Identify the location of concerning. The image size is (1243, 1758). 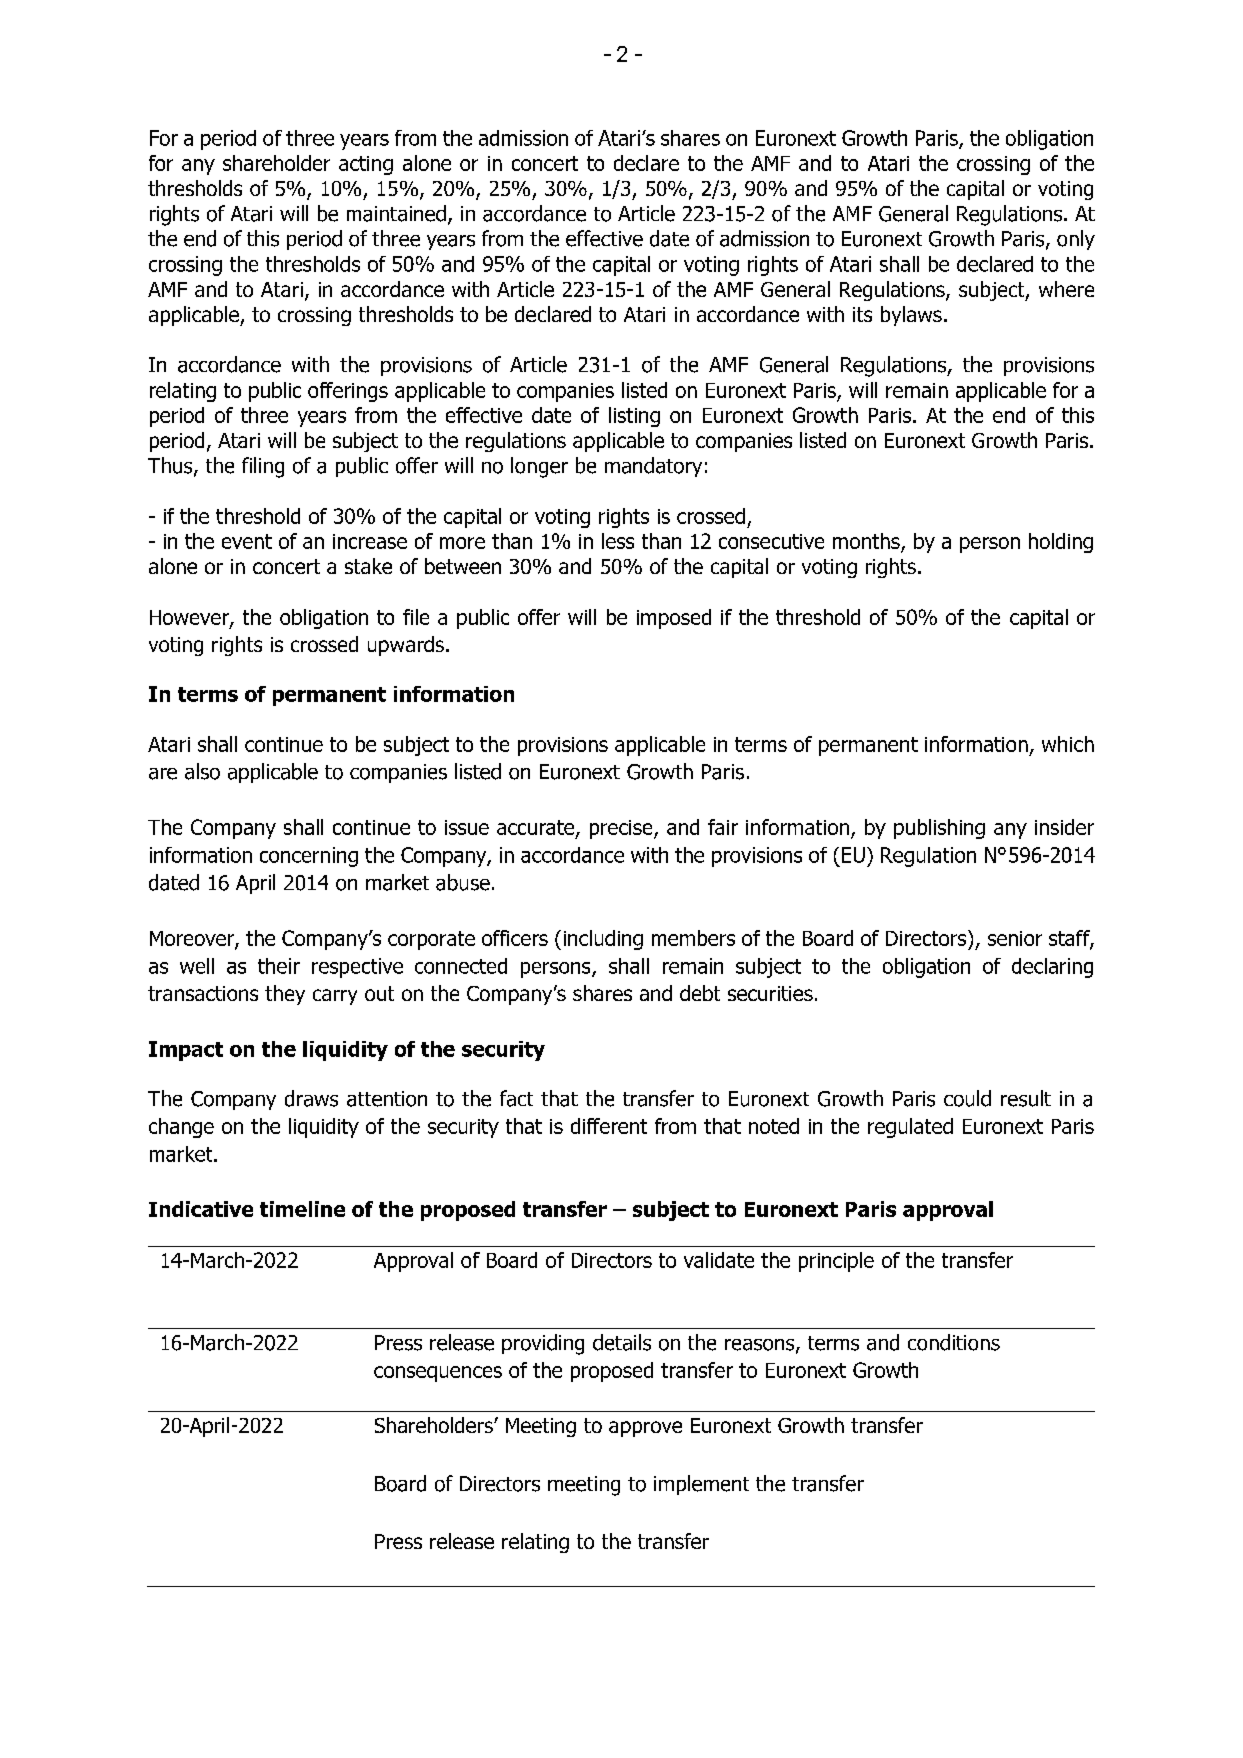
(309, 857).
